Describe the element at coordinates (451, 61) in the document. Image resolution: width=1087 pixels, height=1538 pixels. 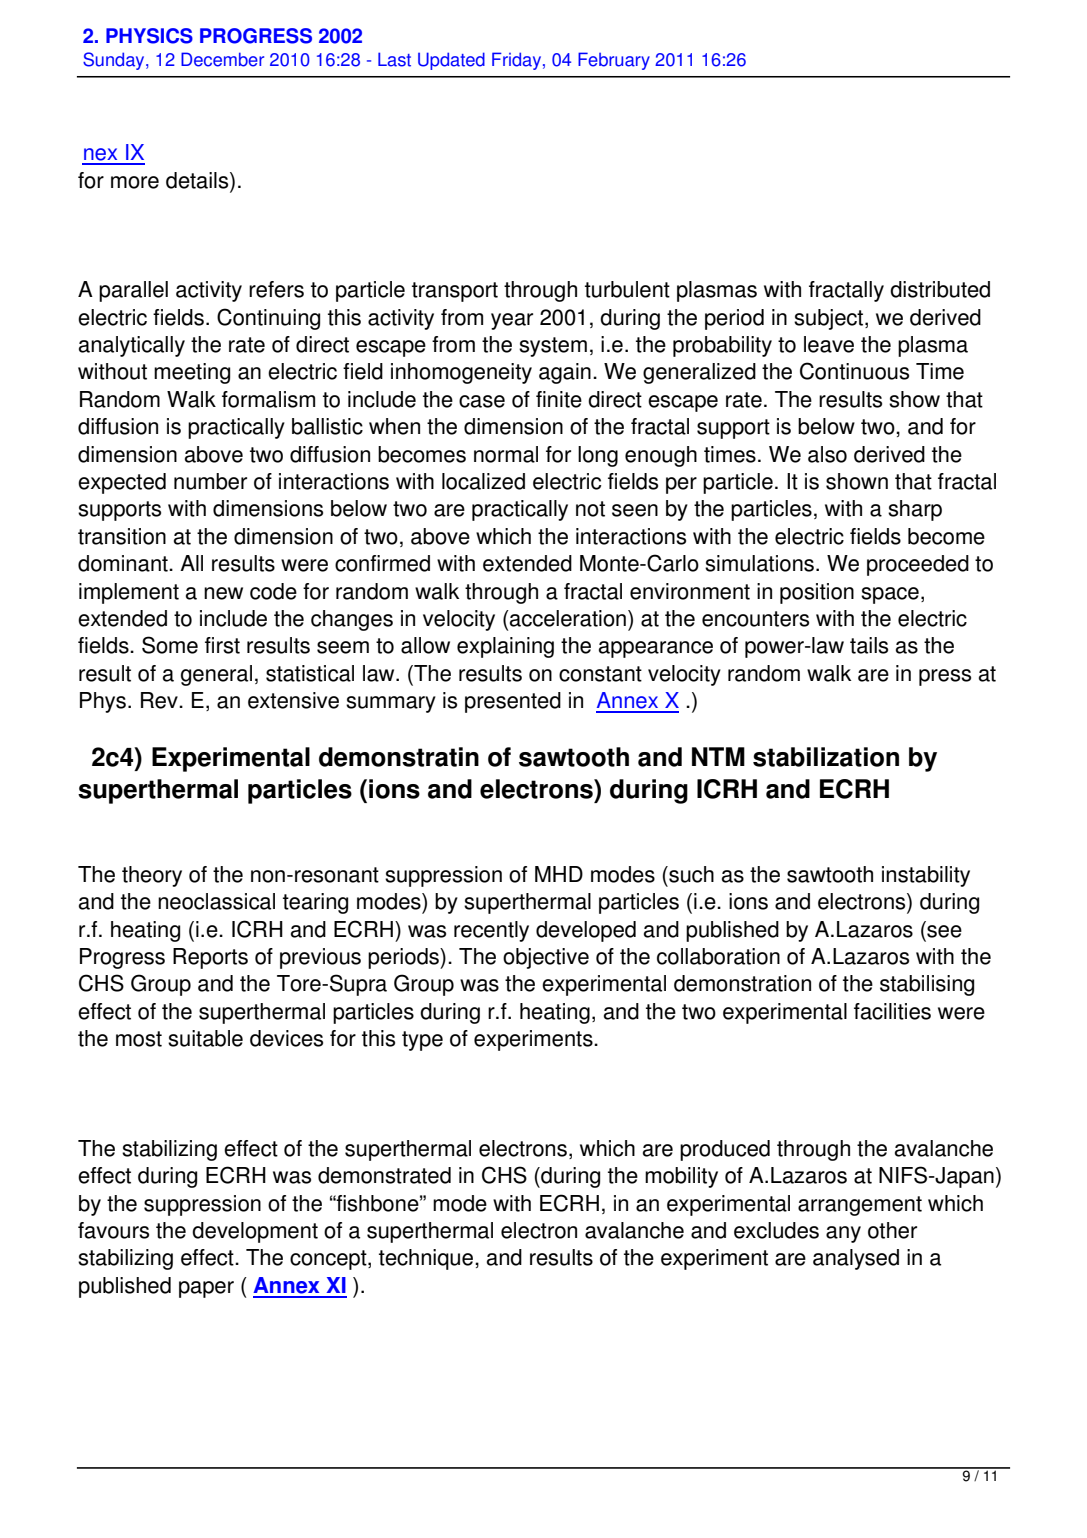
I see `Updated` at that location.
